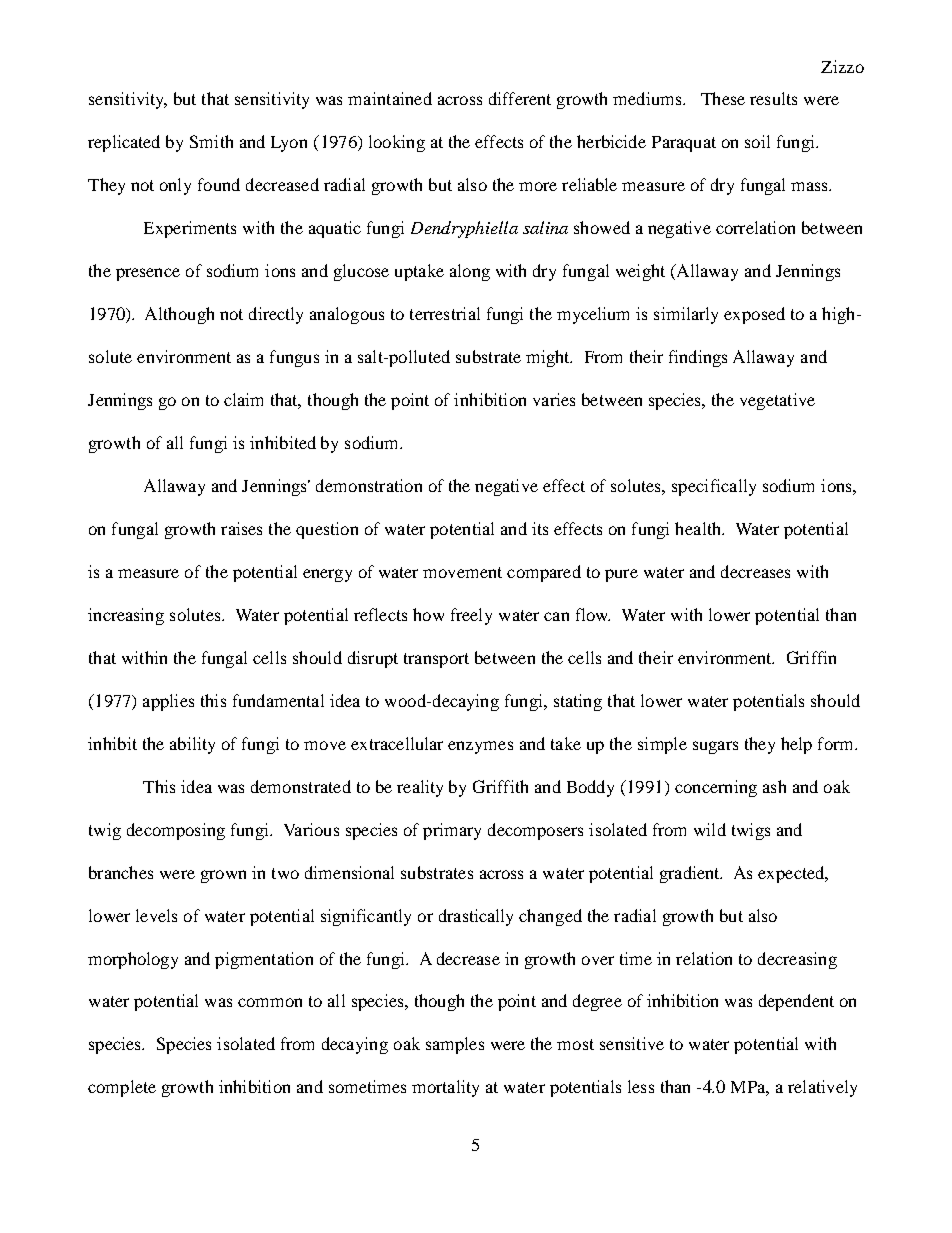 This page has height=1233, width=952. What do you see at coordinates (192, 745) in the page?
I see `ability` at bounding box center [192, 745].
